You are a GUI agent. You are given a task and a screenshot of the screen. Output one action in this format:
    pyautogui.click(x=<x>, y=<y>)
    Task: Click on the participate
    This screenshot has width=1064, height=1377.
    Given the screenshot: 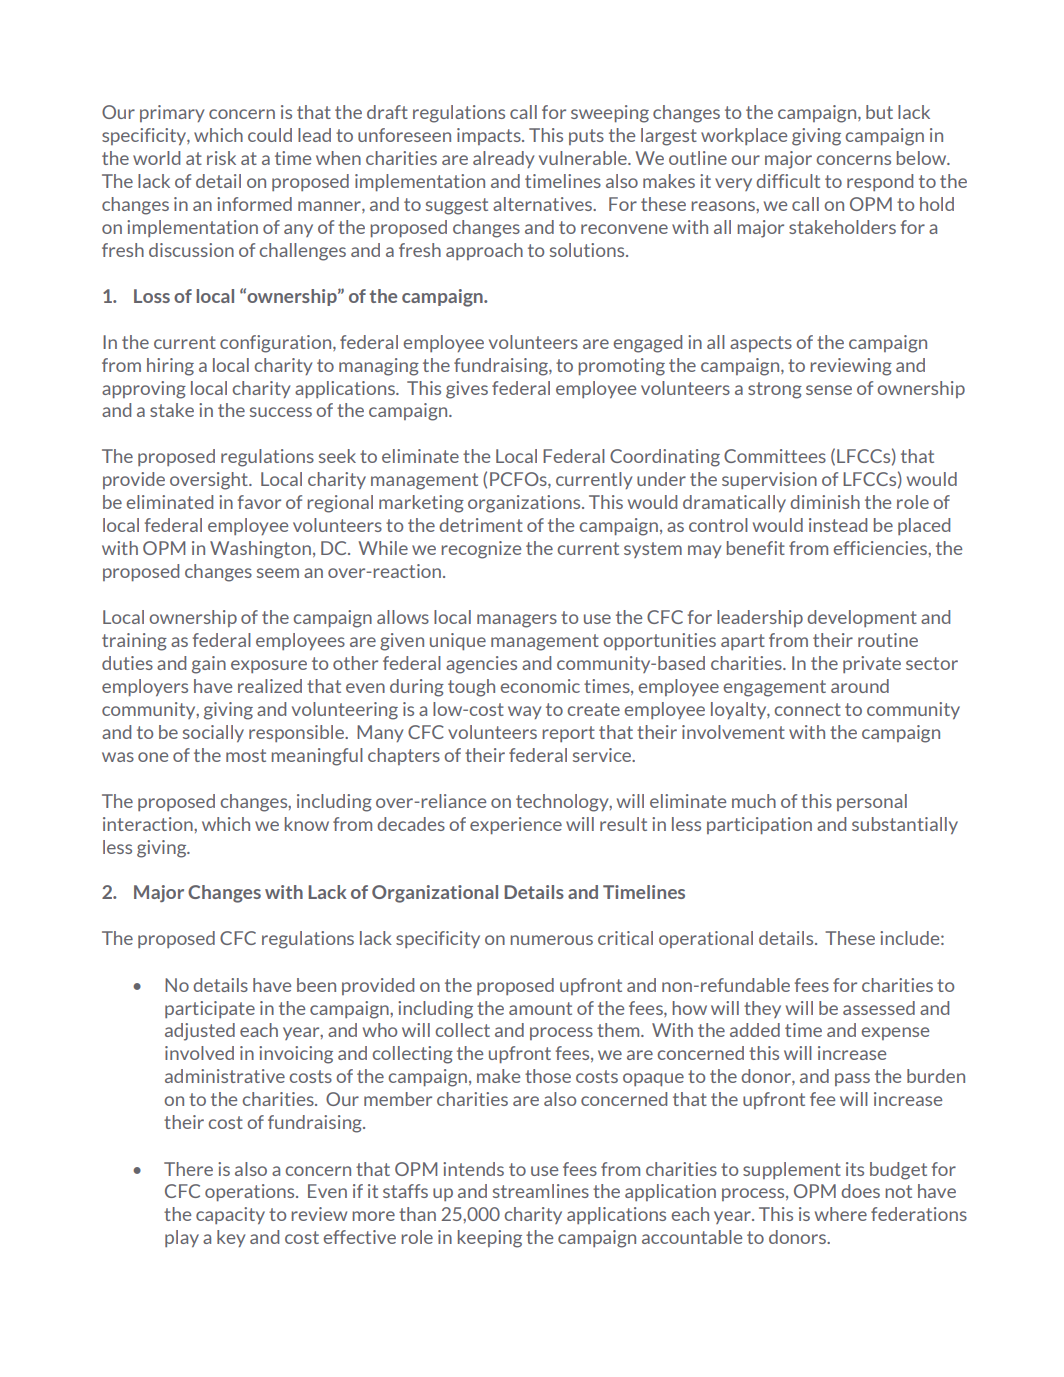 What is the action you would take?
    pyautogui.click(x=210, y=1009)
